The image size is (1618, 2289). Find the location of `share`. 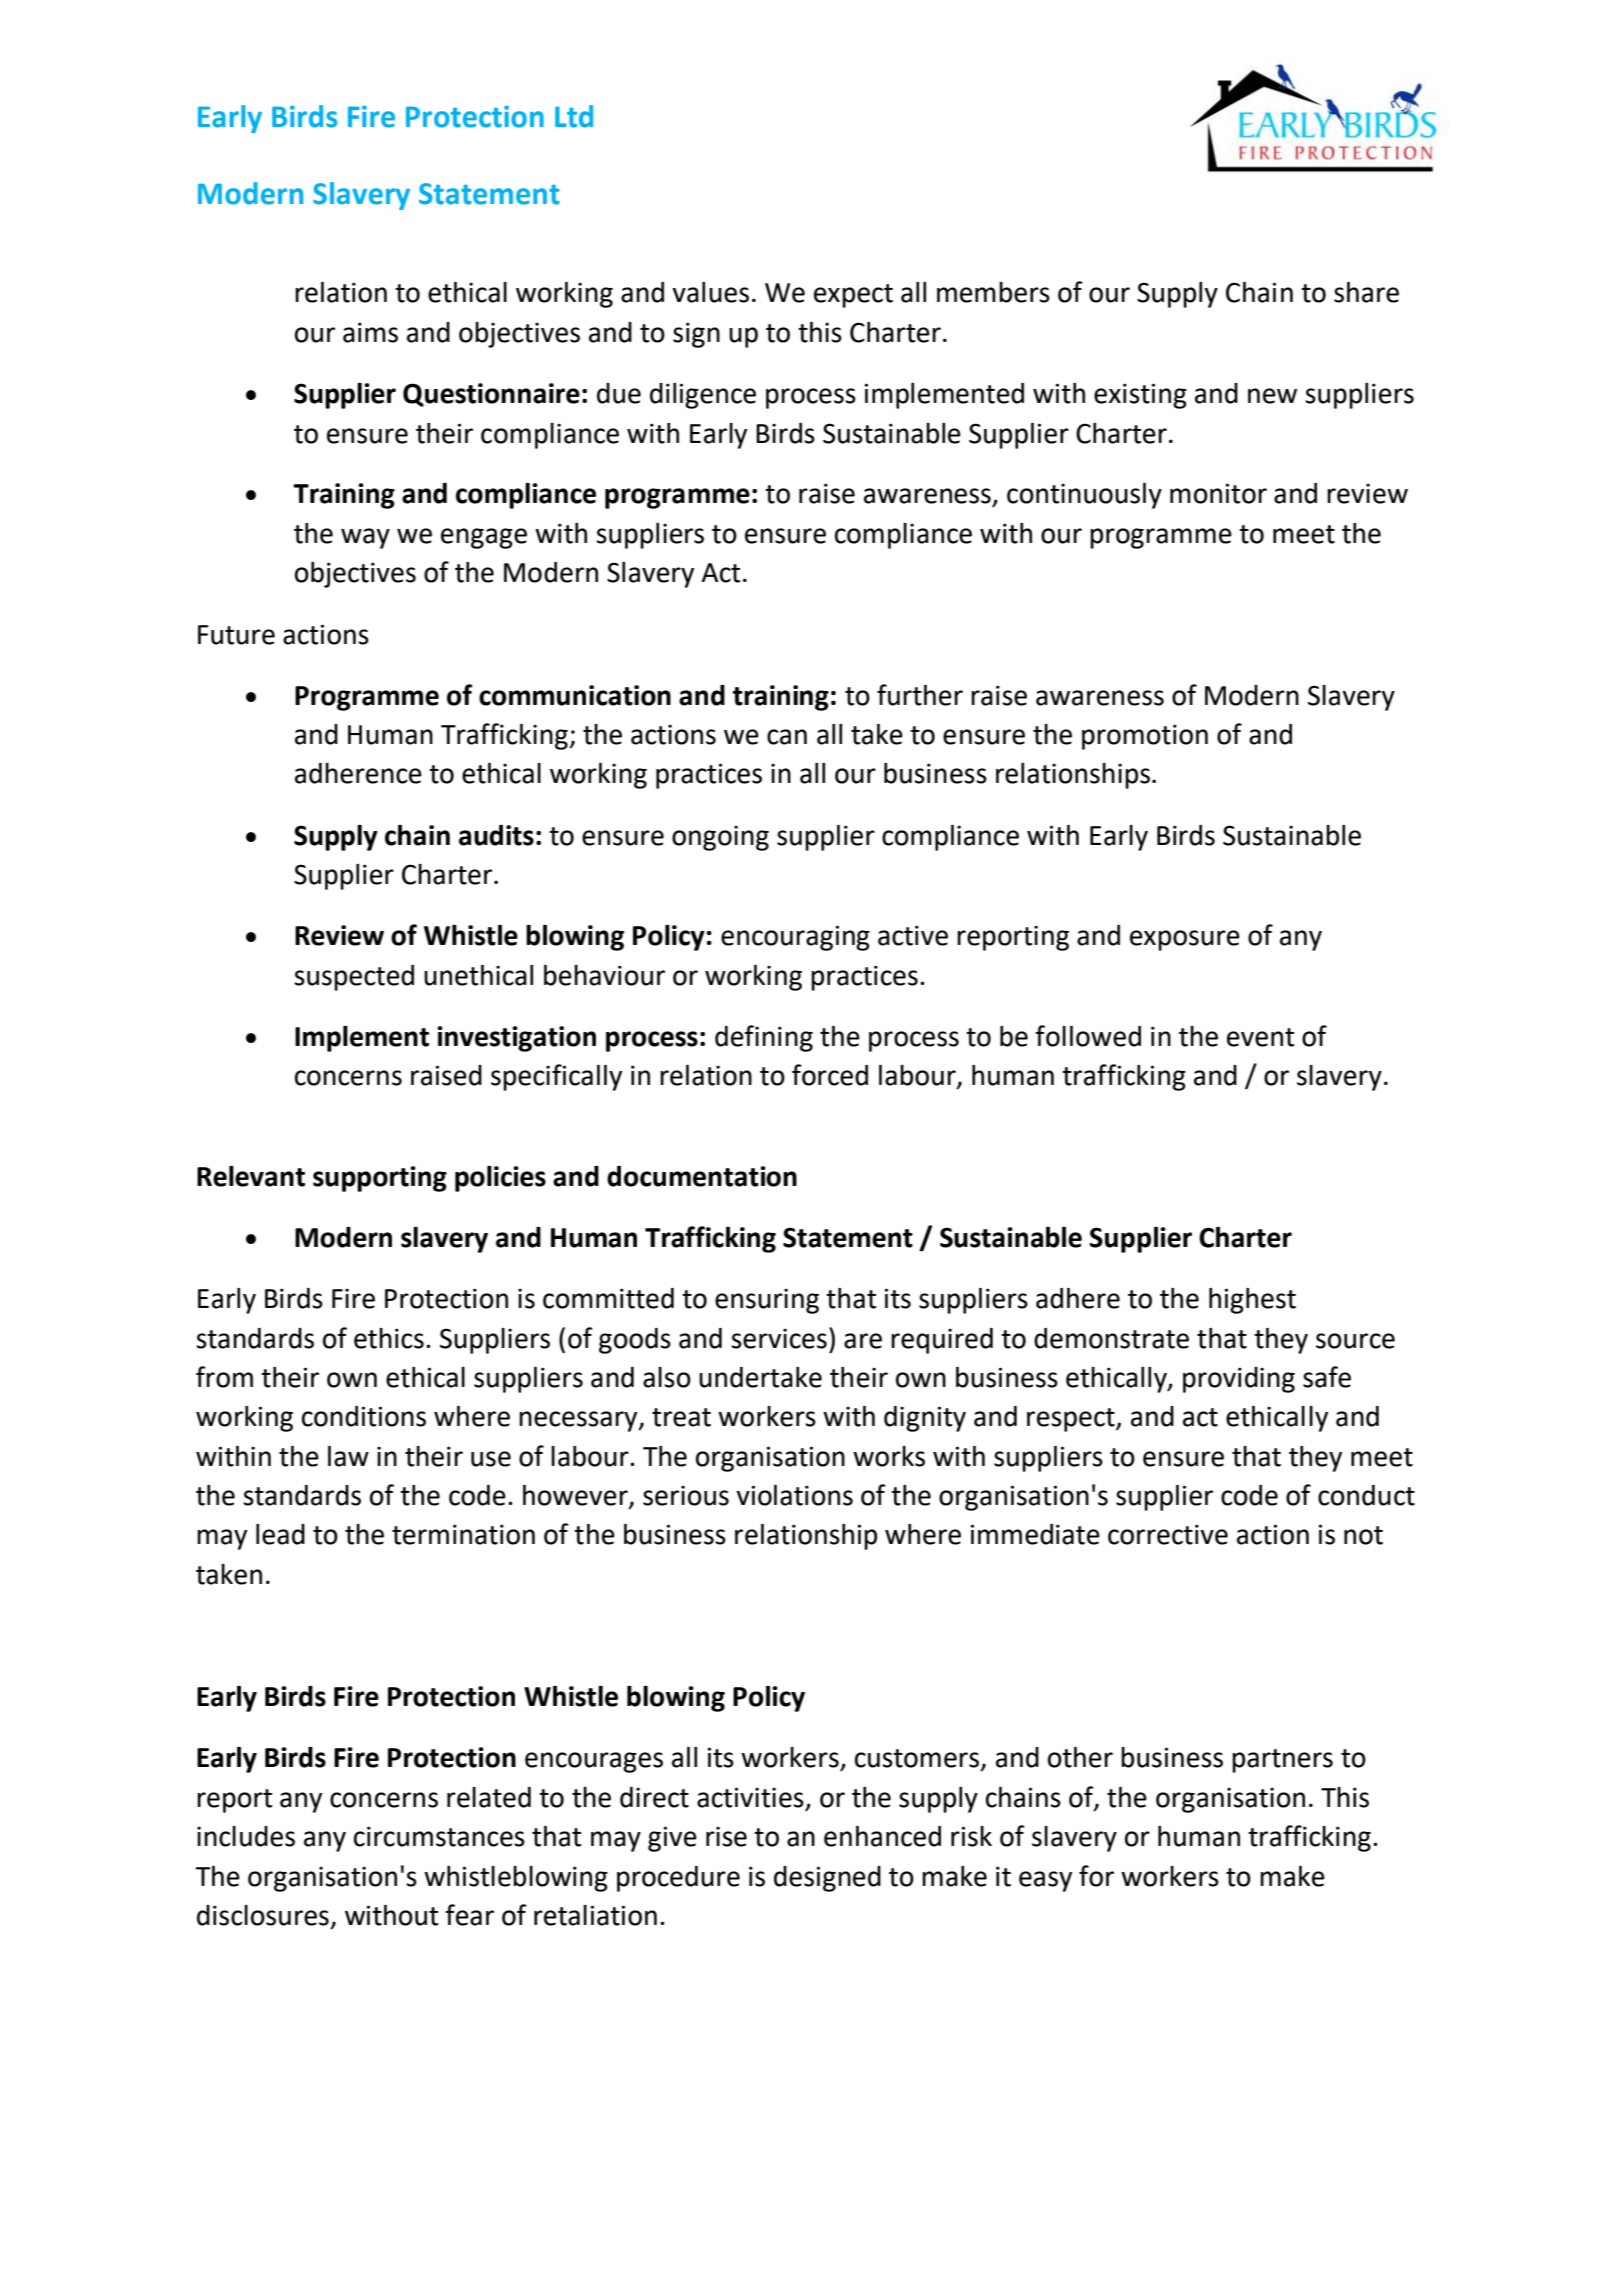

share is located at coordinates (1366, 292).
